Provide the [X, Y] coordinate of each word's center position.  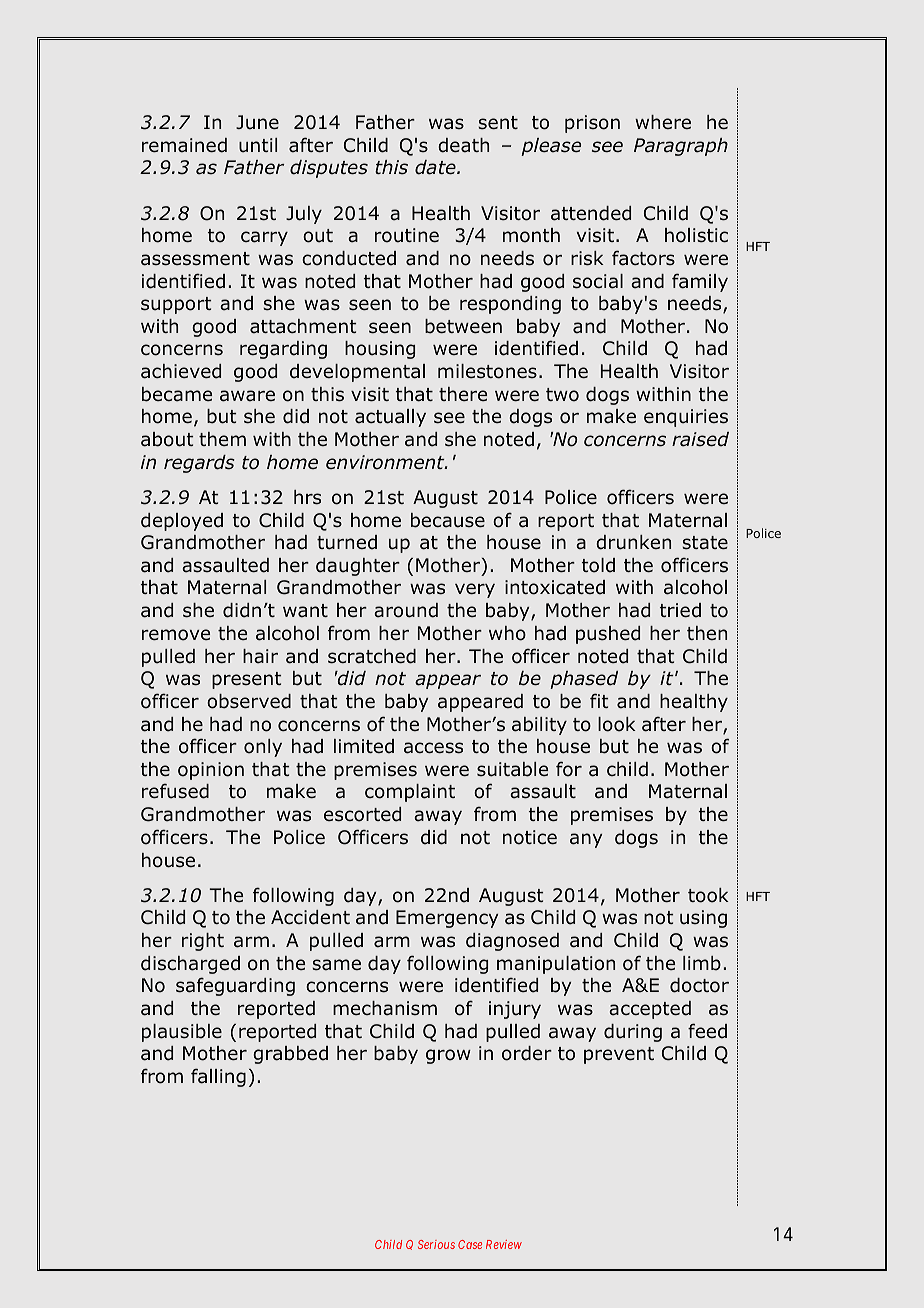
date [436, 167]
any [586, 840]
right [203, 942]
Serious [436, 1244]
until [258, 145]
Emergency [447, 919]
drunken [633, 542]
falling [218, 1077]
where [663, 122]
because [448, 520]
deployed [182, 522]
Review [504, 1244]
